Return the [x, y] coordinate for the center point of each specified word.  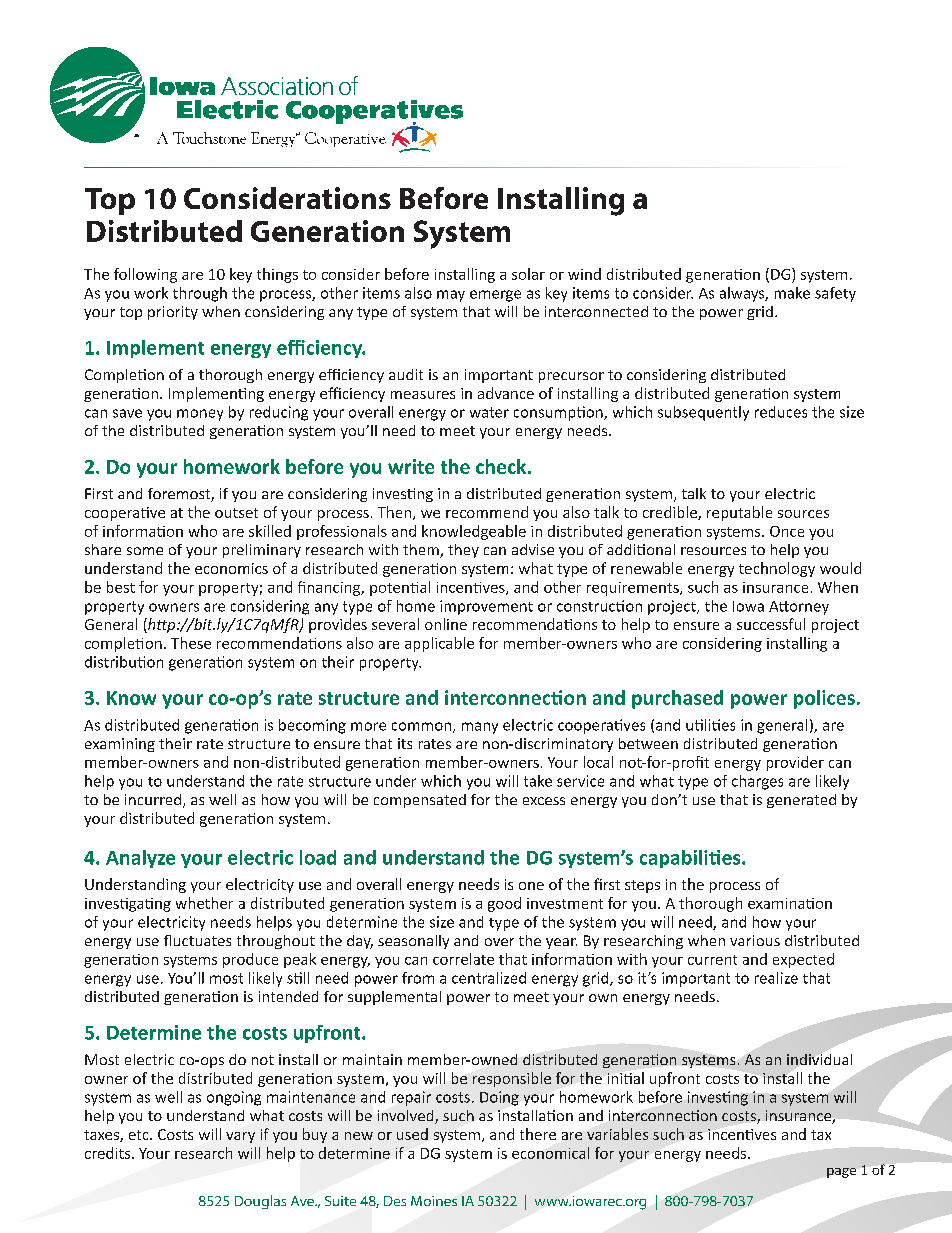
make [792, 293]
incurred [153, 799]
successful [771, 624]
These [191, 643]
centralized [489, 978]
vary [240, 1137]
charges [757, 782]
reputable [739, 513]
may [451, 296]
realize [776, 978]
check [502, 466]
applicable [439, 644]
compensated [420, 801]
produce [250, 960]
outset [236, 513]
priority [173, 313]
